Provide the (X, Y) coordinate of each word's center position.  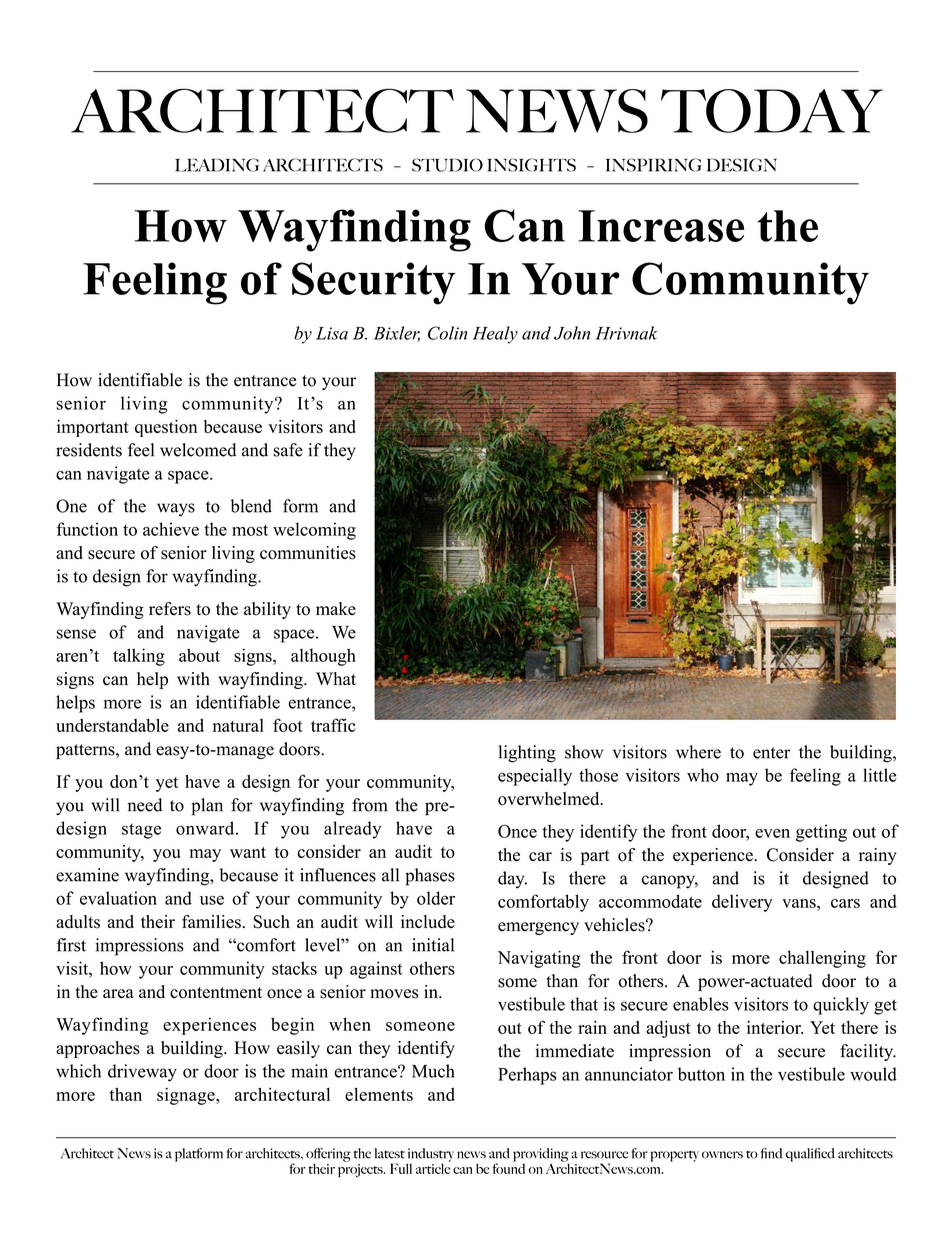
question (166, 428)
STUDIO (447, 165)
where (698, 752)
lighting (527, 754)
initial (433, 945)
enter (771, 753)
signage (187, 1096)
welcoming (314, 531)
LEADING (217, 165)
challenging (822, 959)
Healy (495, 335)
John (572, 333)
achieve (171, 529)
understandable (112, 725)
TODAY (772, 111)
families (211, 922)
